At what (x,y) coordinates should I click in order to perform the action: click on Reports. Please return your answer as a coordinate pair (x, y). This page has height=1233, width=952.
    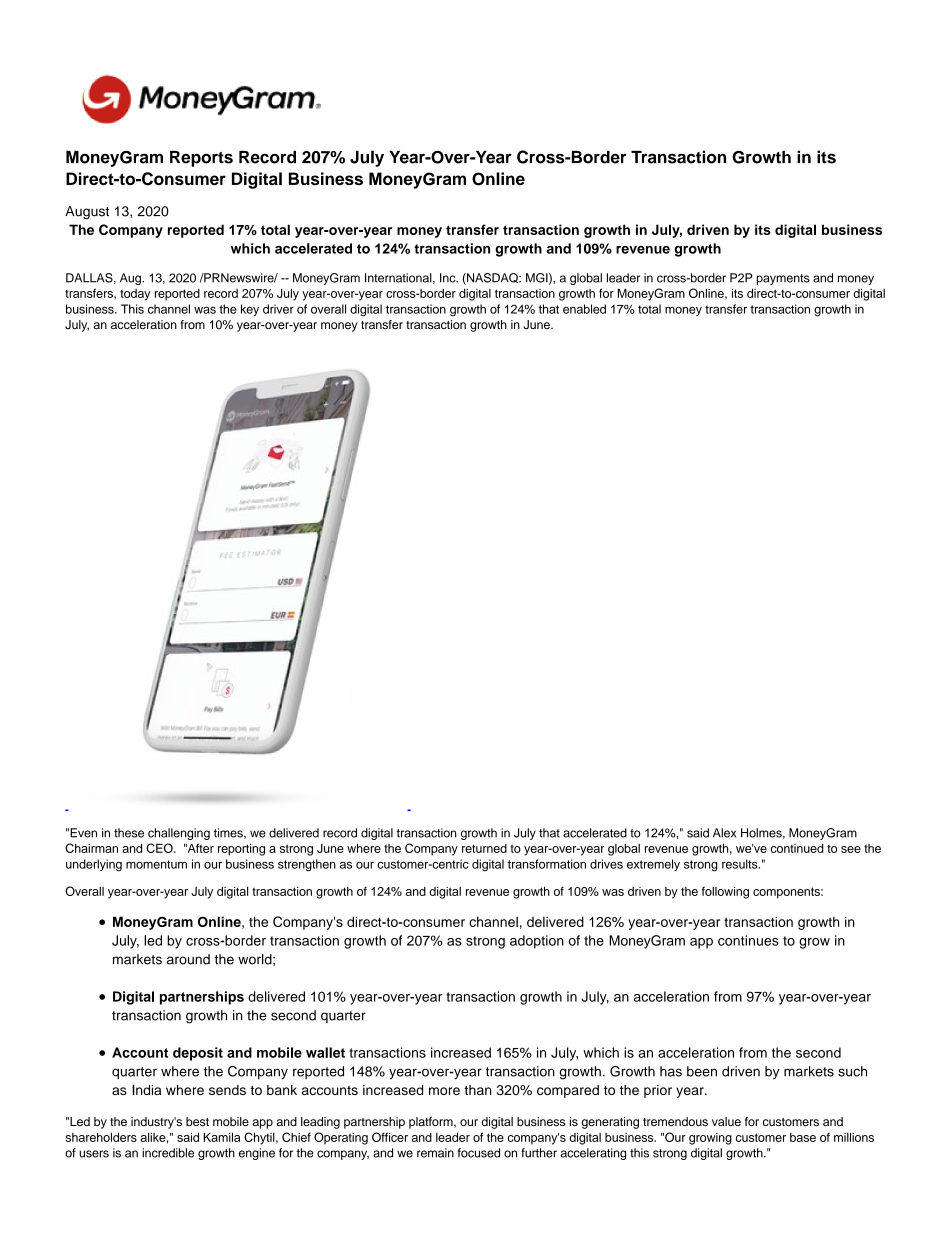
    Looking at the image, I should click on (201, 159).
